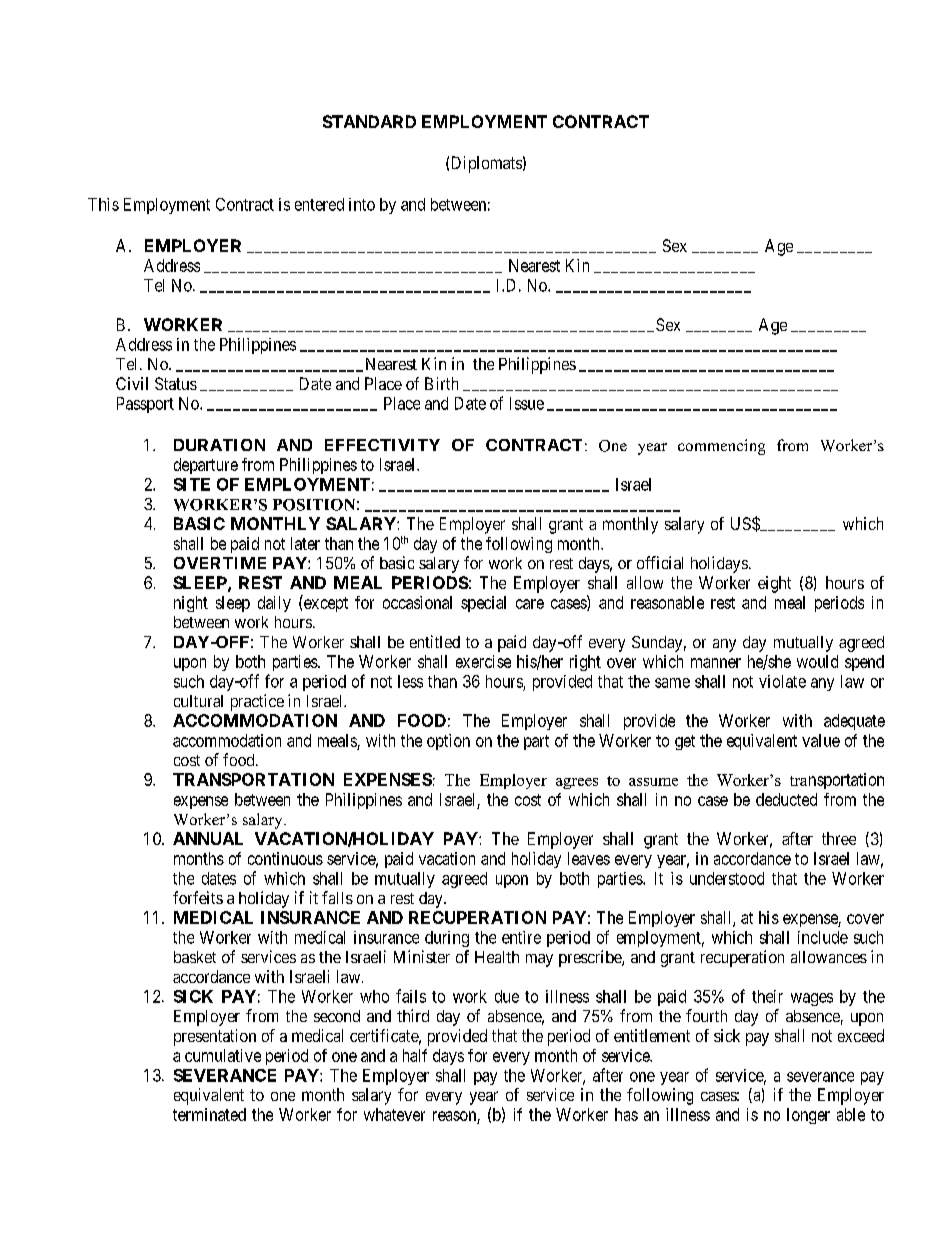 The width and height of the screenshot is (952, 1233). I want to click on night, so click(191, 604).
